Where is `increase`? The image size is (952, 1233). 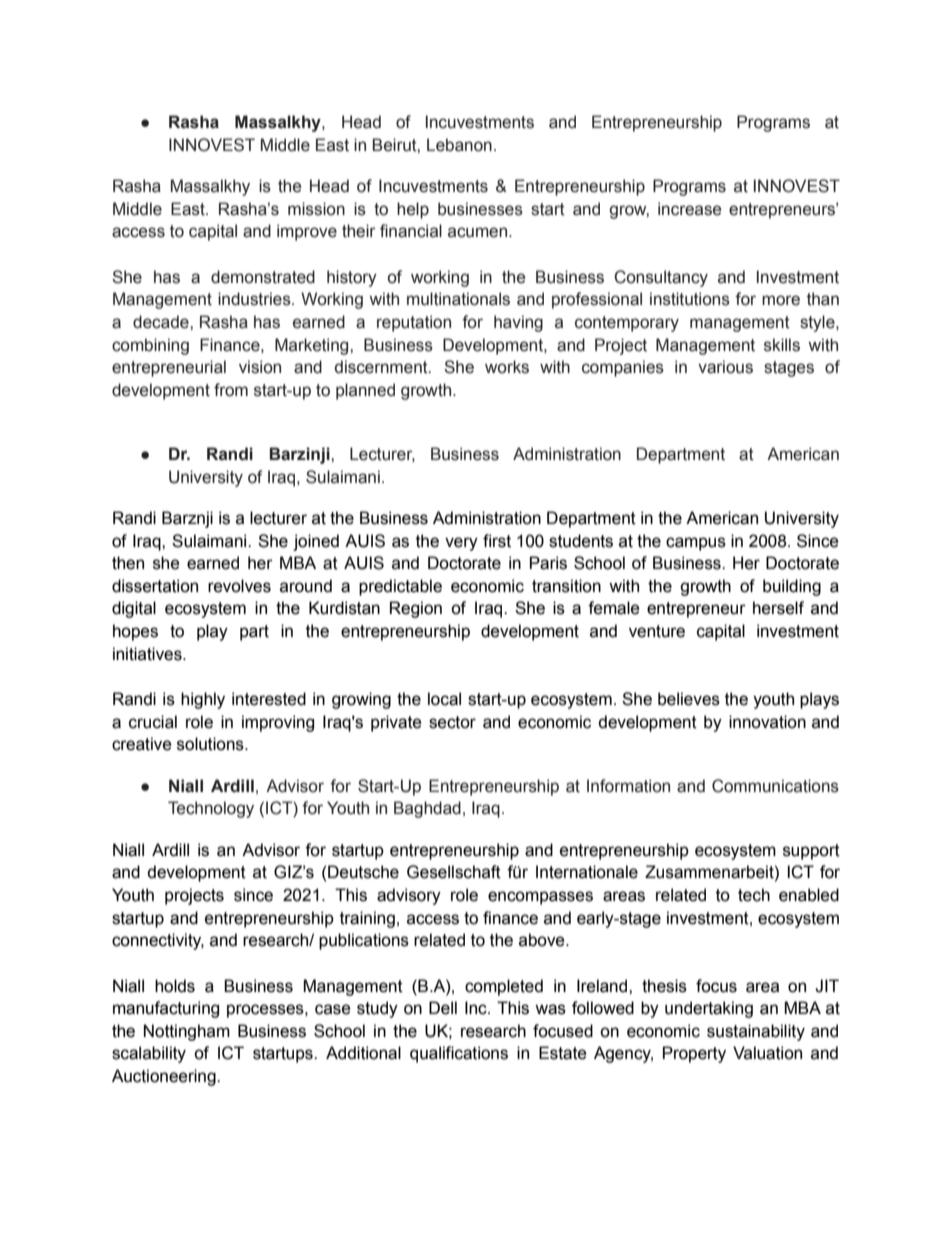 increase is located at coordinates (689, 209).
